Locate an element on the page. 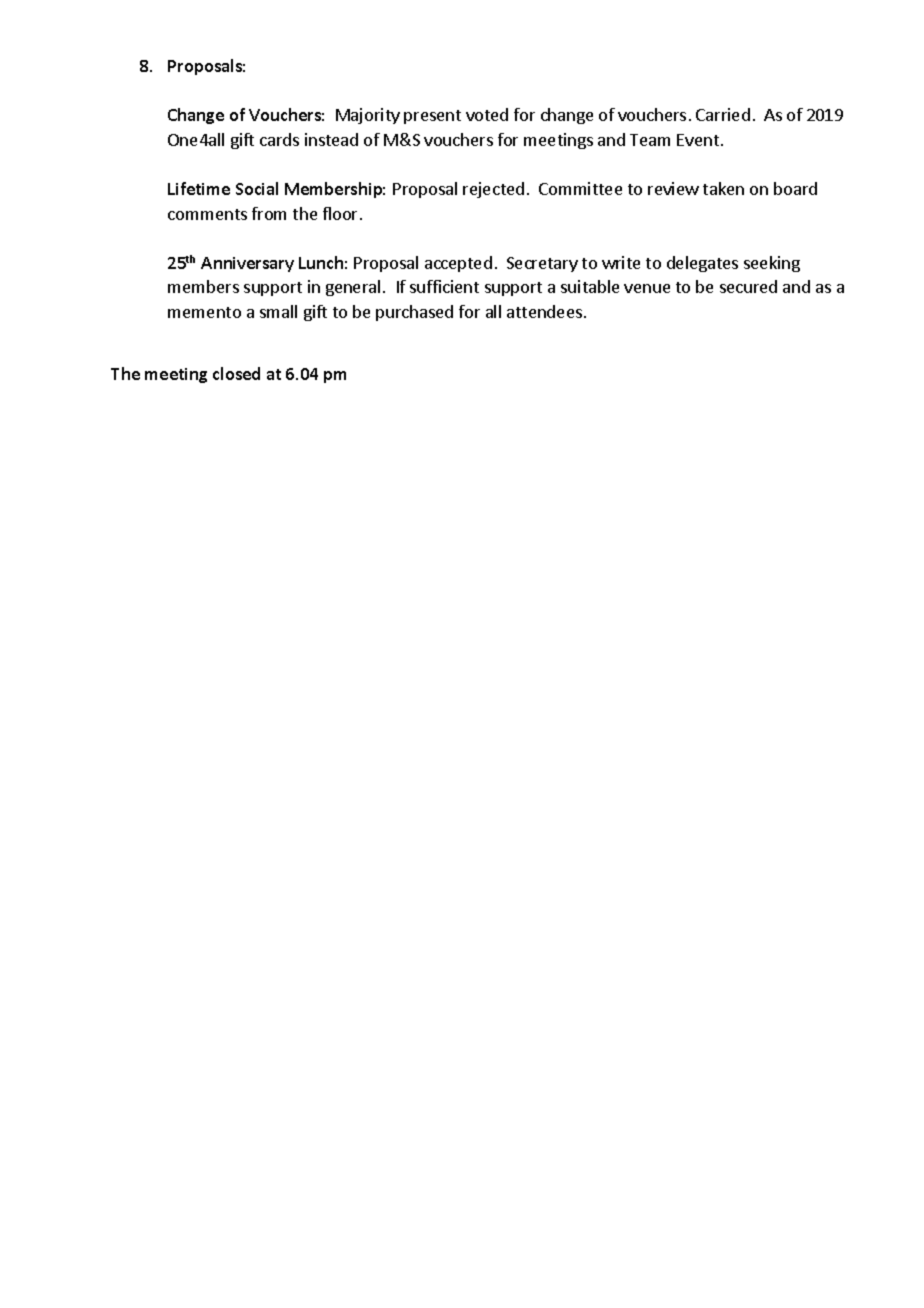 The height and width of the page is (1308, 924). Anniversary is located at coordinates (247, 264).
